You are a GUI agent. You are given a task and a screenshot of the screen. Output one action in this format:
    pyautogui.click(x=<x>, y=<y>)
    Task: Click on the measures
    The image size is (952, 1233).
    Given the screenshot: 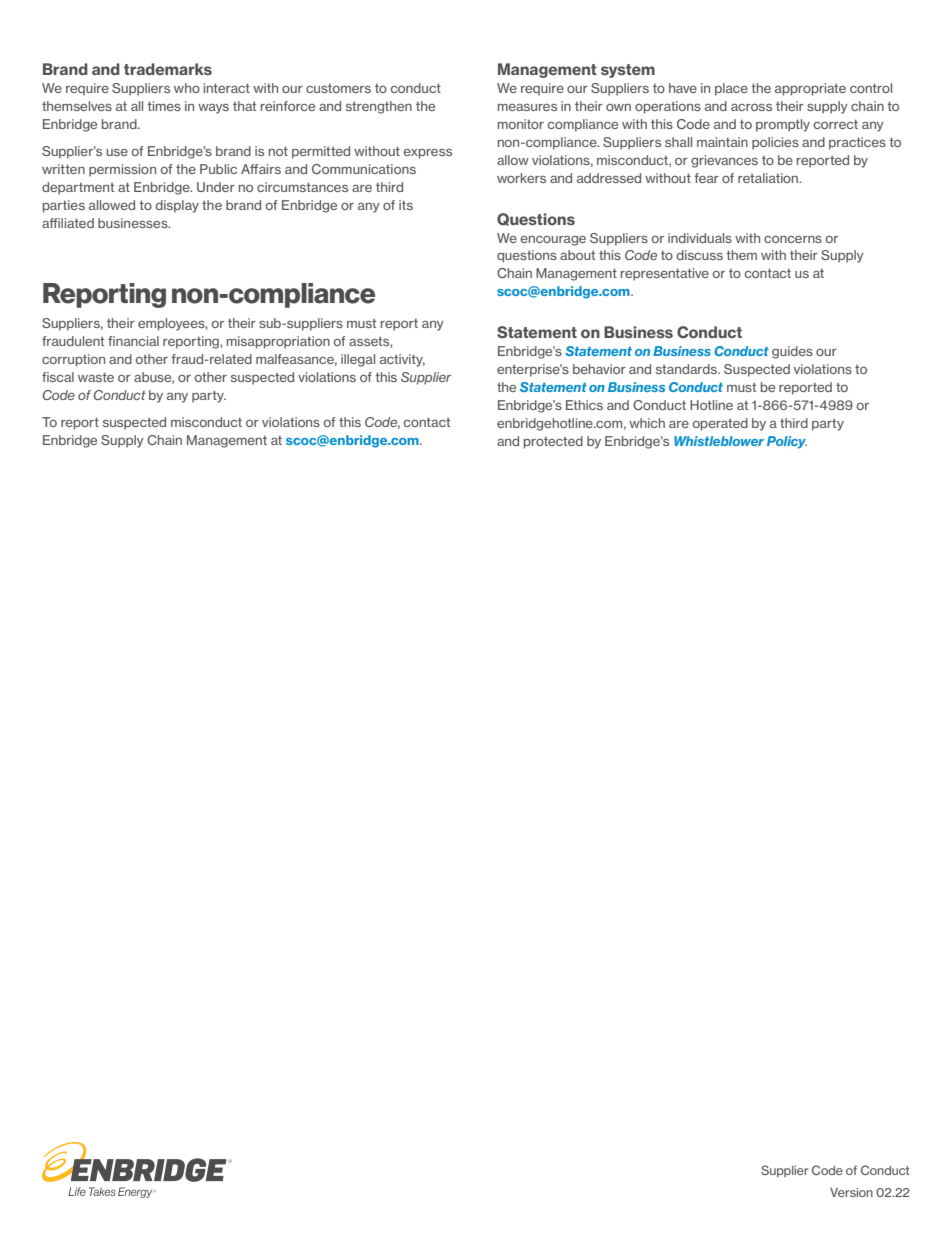 What is the action you would take?
    pyautogui.click(x=527, y=107)
